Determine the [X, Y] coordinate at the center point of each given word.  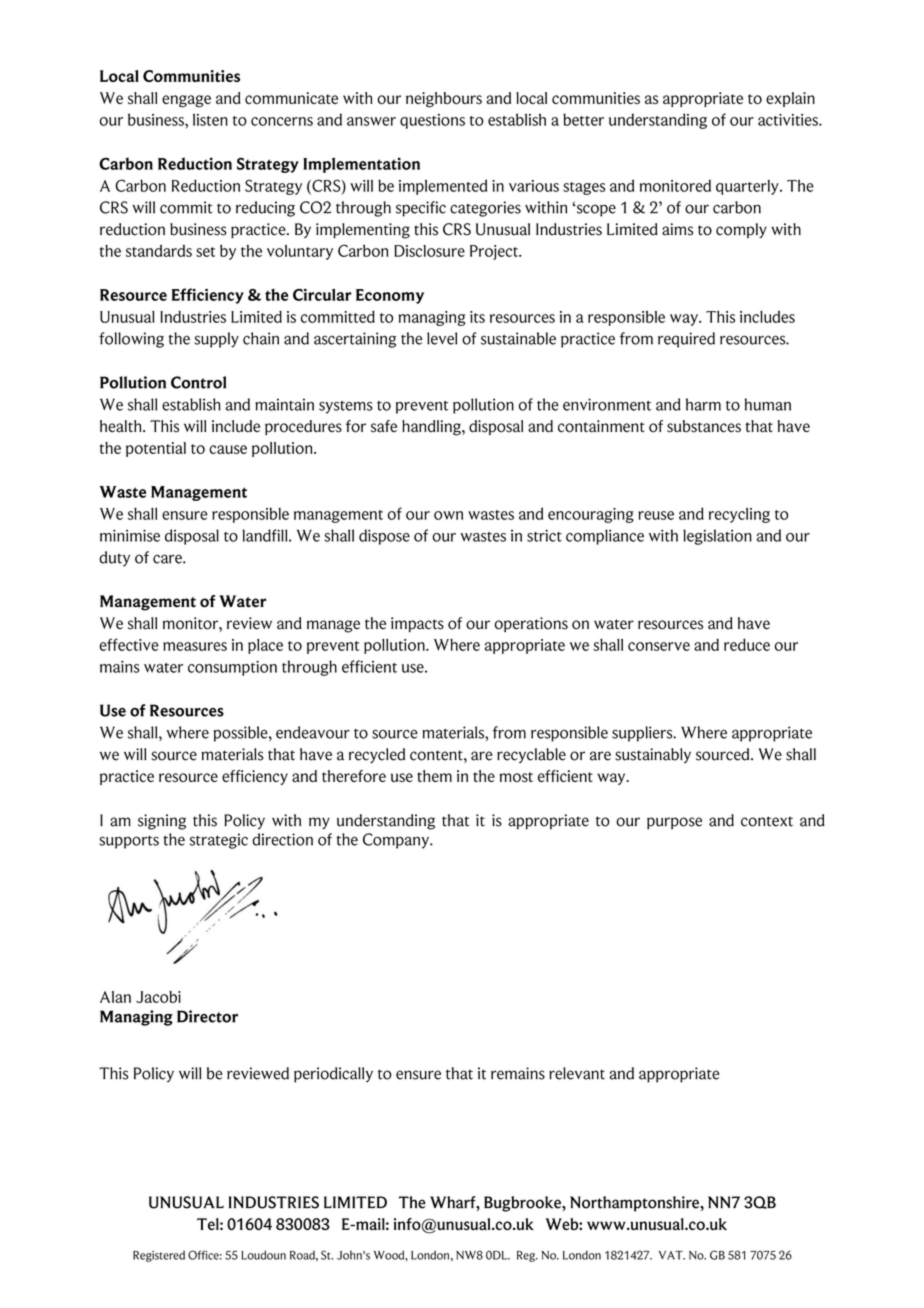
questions [432, 121]
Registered [159, 1256]
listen [210, 119]
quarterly [748, 187]
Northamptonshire [636, 1204]
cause [228, 449]
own [448, 515]
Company [397, 841]
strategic [219, 841]
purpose [674, 823]
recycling [739, 515]
